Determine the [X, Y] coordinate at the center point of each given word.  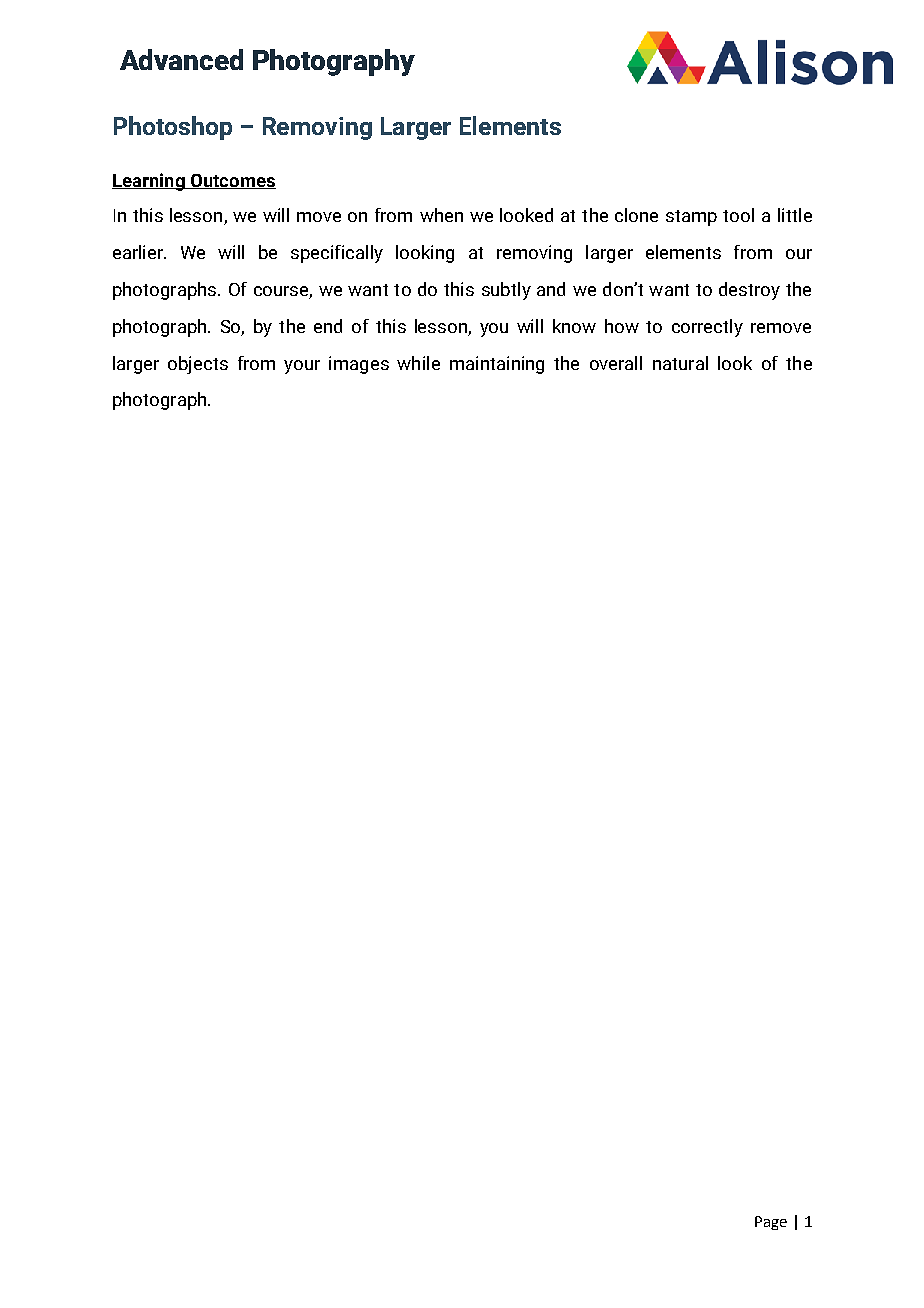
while [418, 363]
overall [616, 363]
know [574, 326]
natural [680, 363]
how [622, 326]
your [302, 367]
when [441, 215]
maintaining [497, 365]
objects [198, 365]
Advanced [181, 59]
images [359, 365]
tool [738, 215]
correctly [707, 328]
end [328, 326]
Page [771, 1223]
